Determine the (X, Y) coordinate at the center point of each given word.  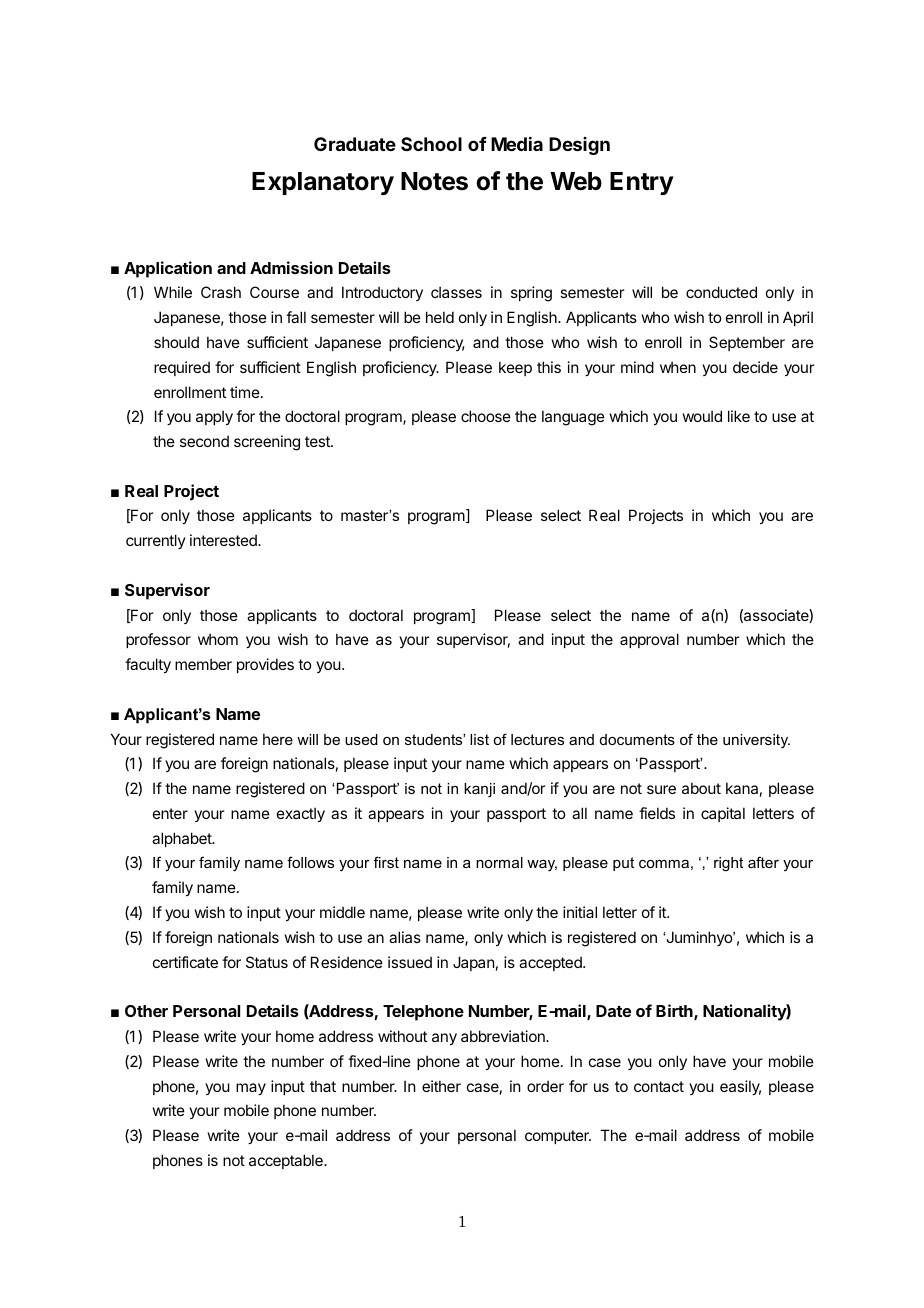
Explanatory (323, 183)
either (441, 1086)
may (251, 1089)
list (479, 739)
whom (218, 639)
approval (649, 640)
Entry (642, 183)
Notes (434, 181)
